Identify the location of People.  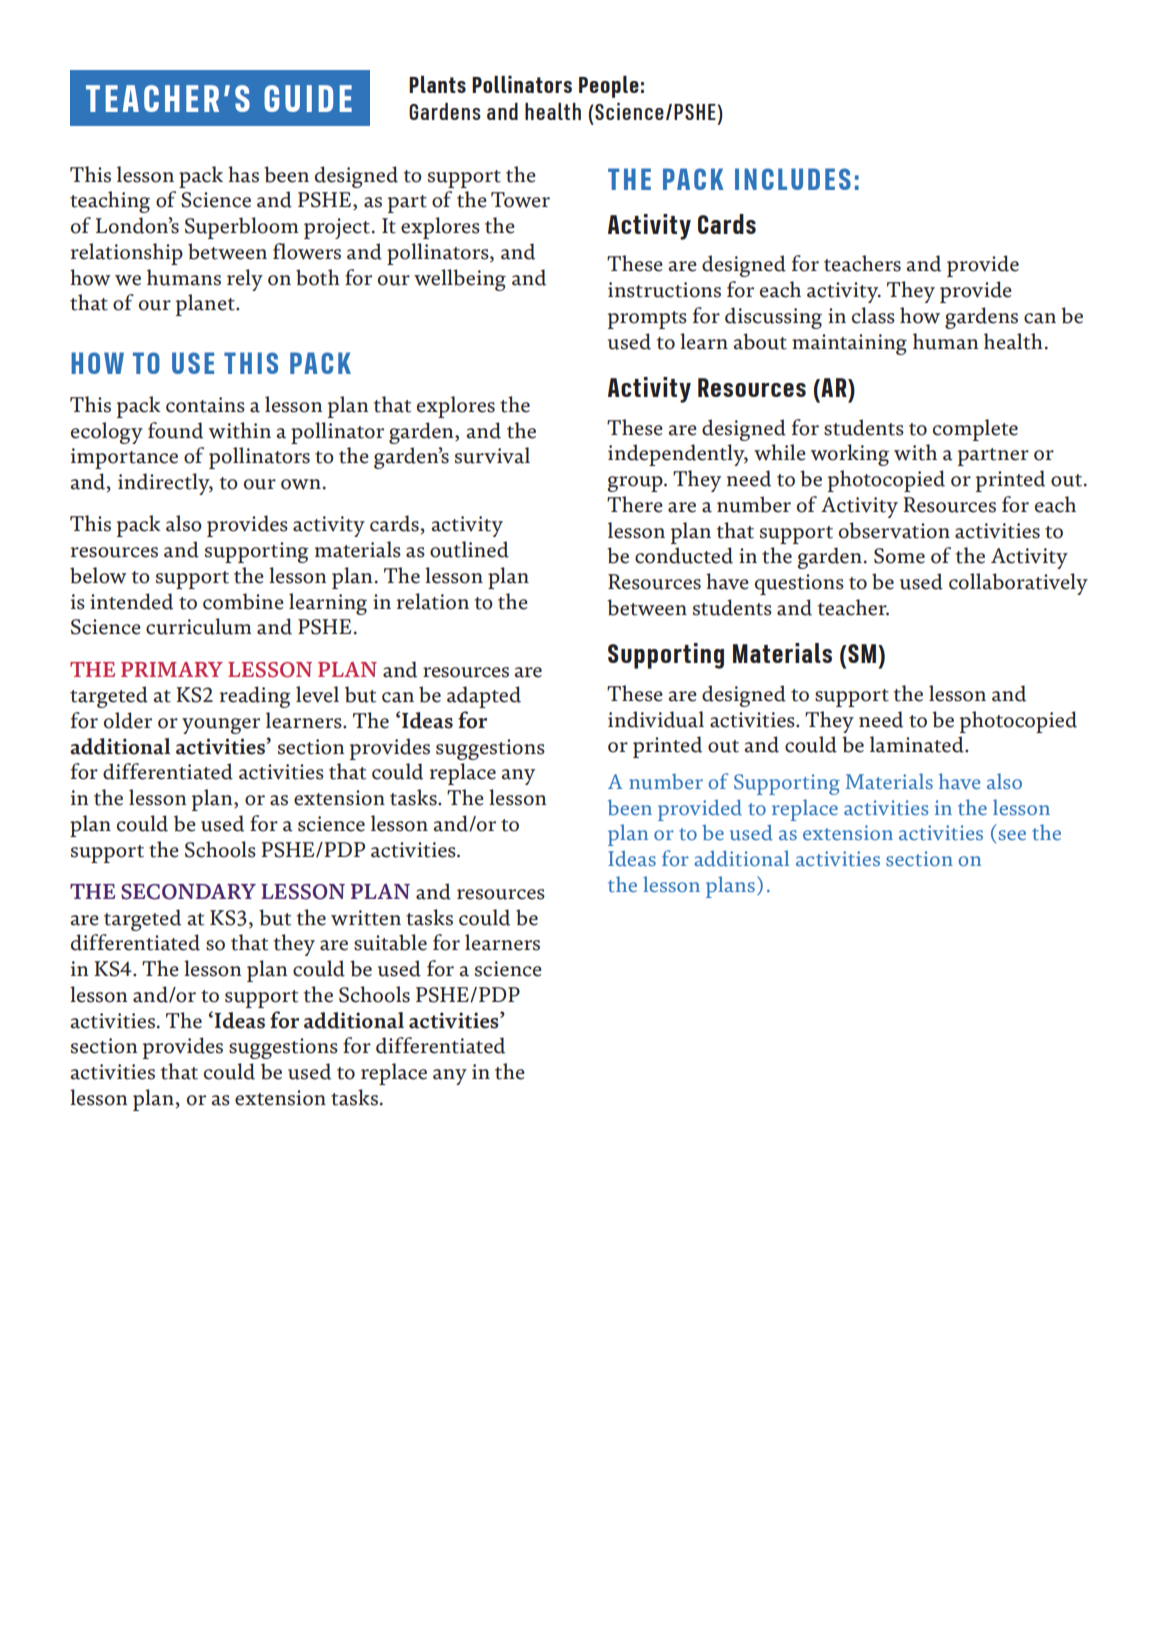
(609, 87).
